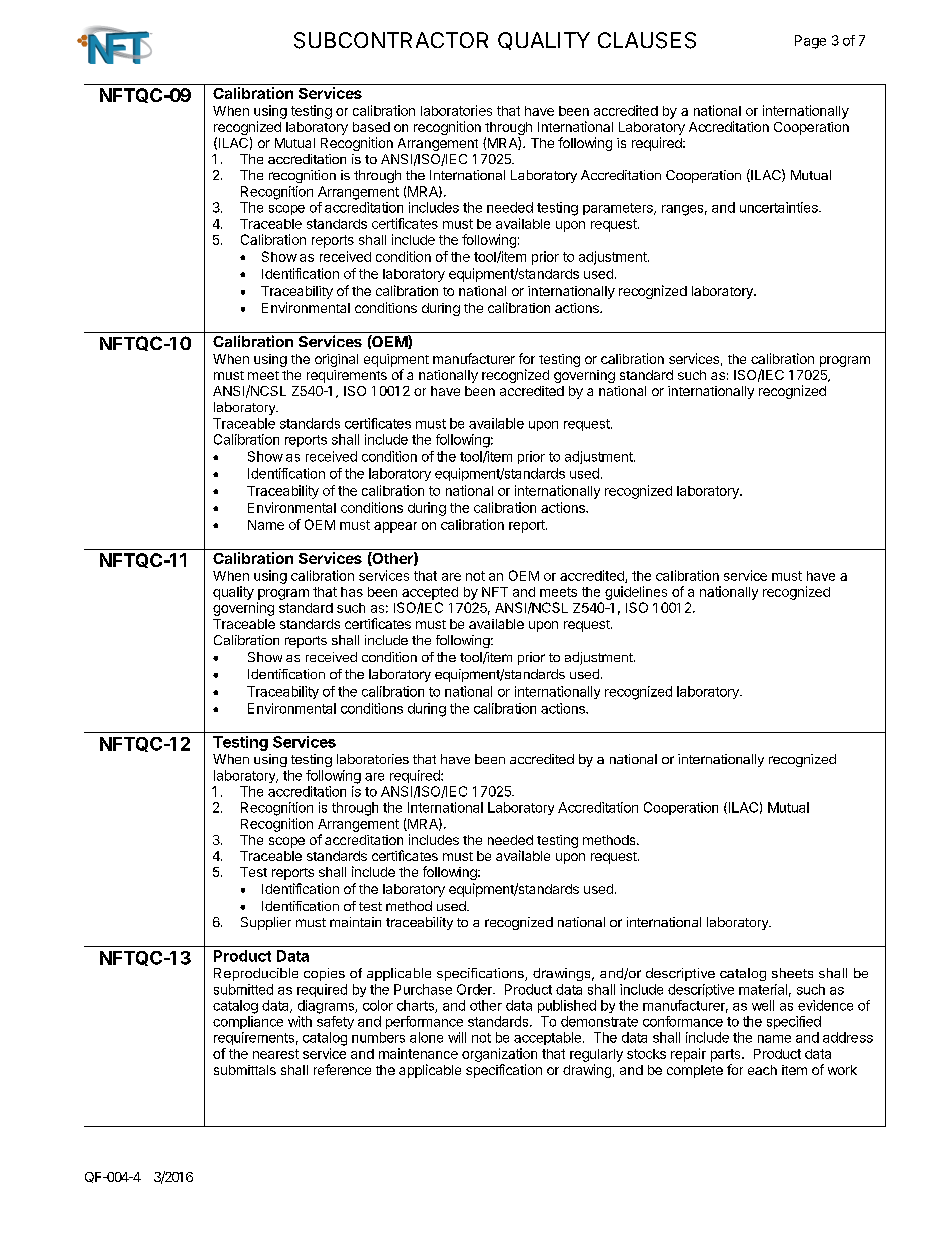 This page has height=1233, width=952. What do you see at coordinates (336, 360) in the page?
I see `original` at bounding box center [336, 360].
